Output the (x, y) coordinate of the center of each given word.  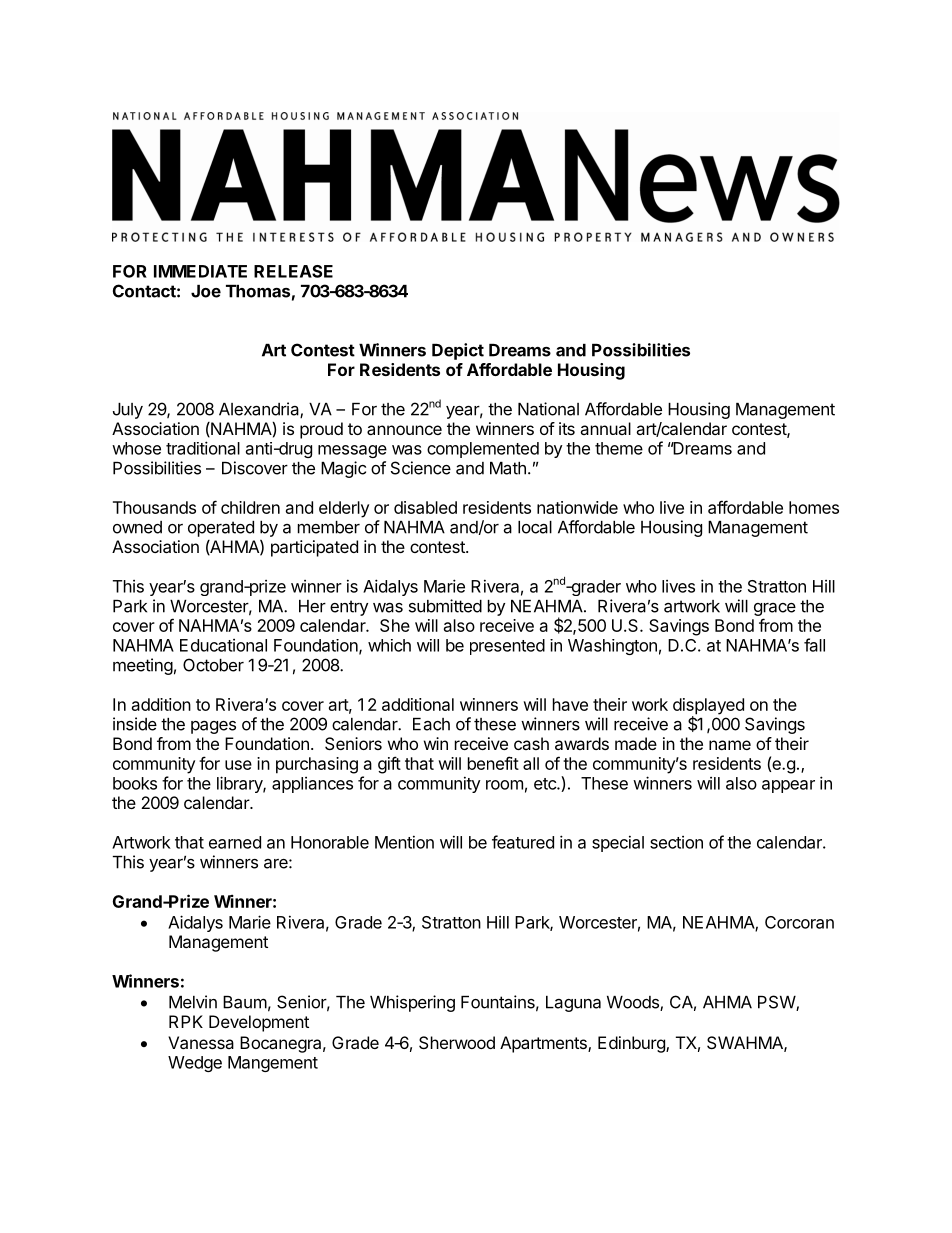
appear (788, 786)
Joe (206, 291)
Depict (458, 351)
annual (605, 428)
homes (814, 507)
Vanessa (201, 1042)
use (238, 765)
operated (221, 529)
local (535, 527)
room (504, 785)
